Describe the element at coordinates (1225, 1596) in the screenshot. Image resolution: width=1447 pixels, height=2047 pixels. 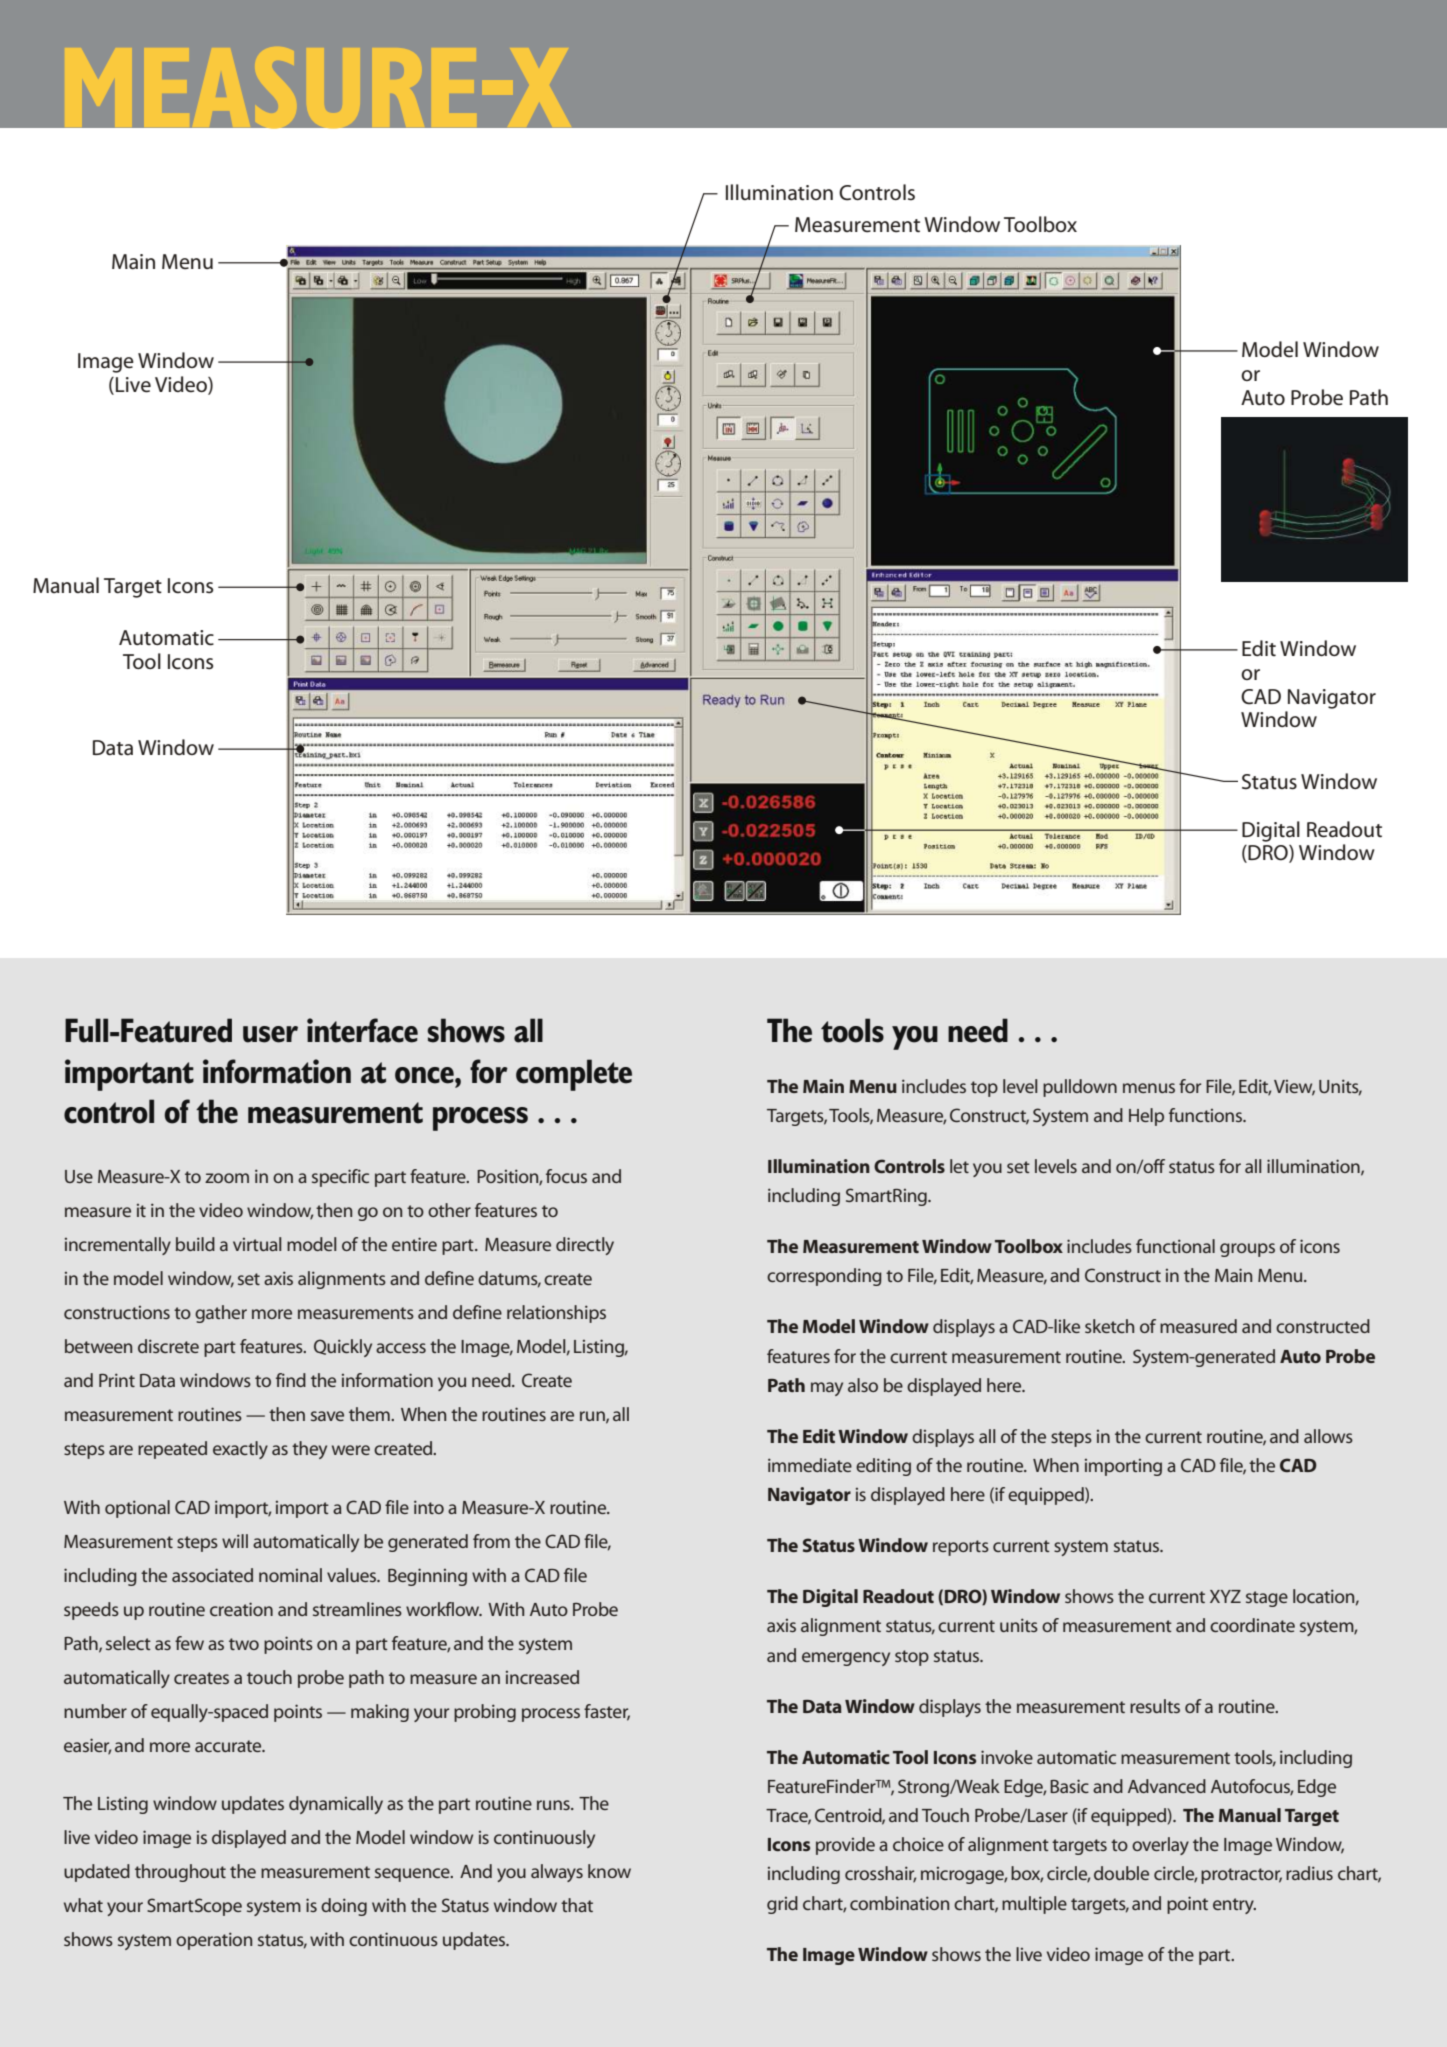
I see `XYZ` at that location.
